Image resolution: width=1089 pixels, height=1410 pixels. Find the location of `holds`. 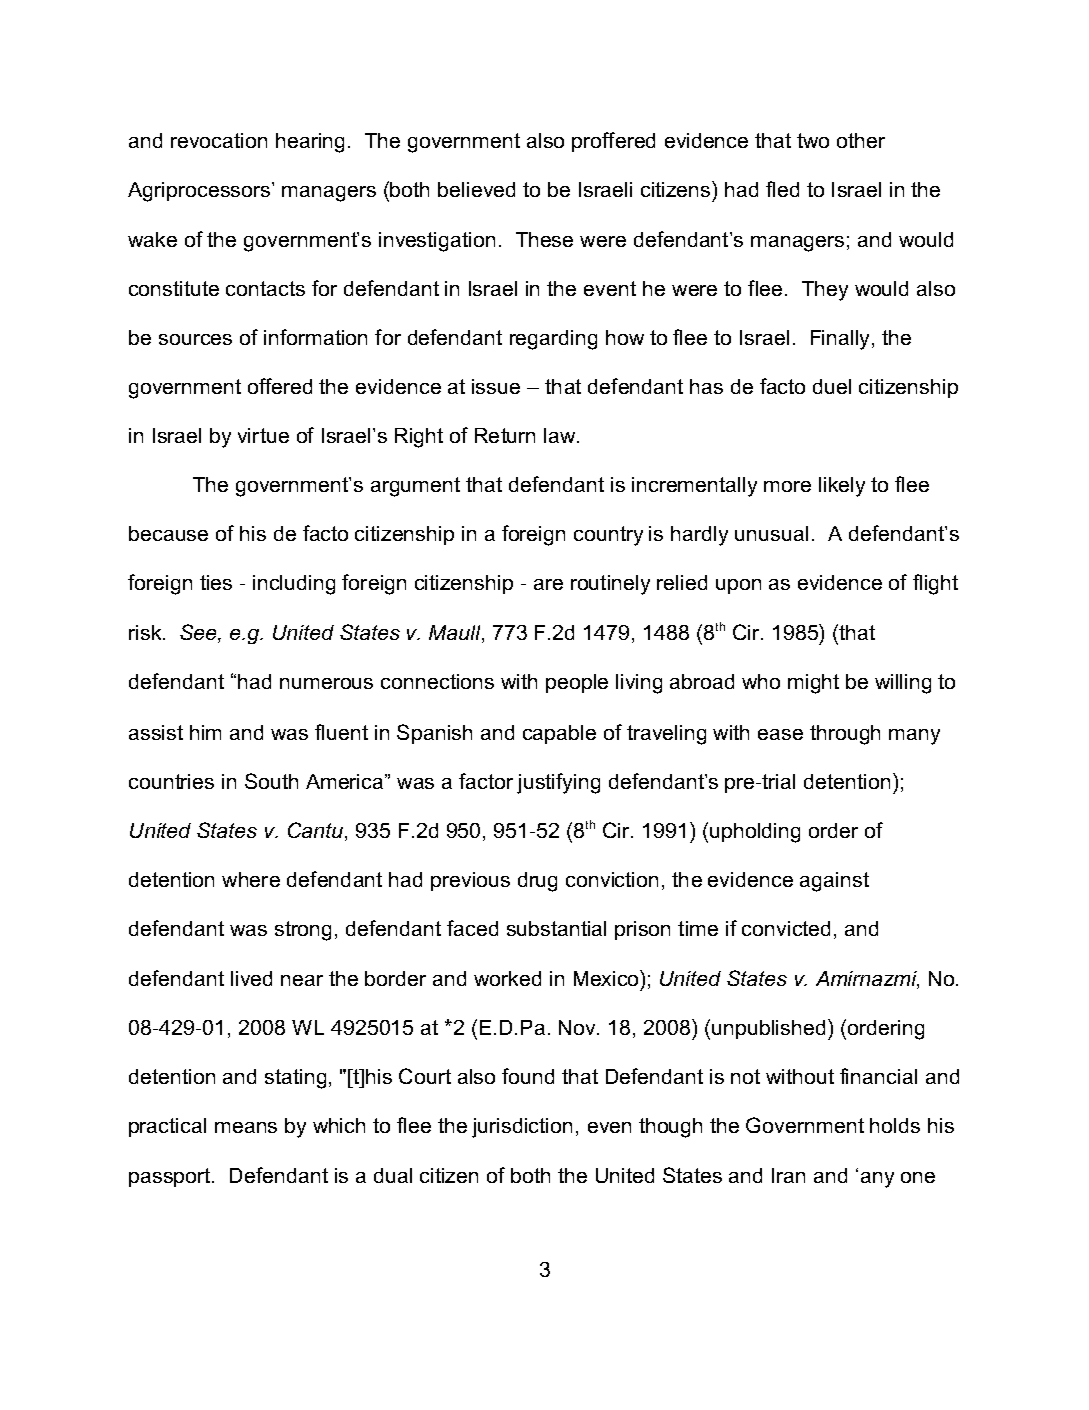

holds is located at coordinates (895, 1125).
